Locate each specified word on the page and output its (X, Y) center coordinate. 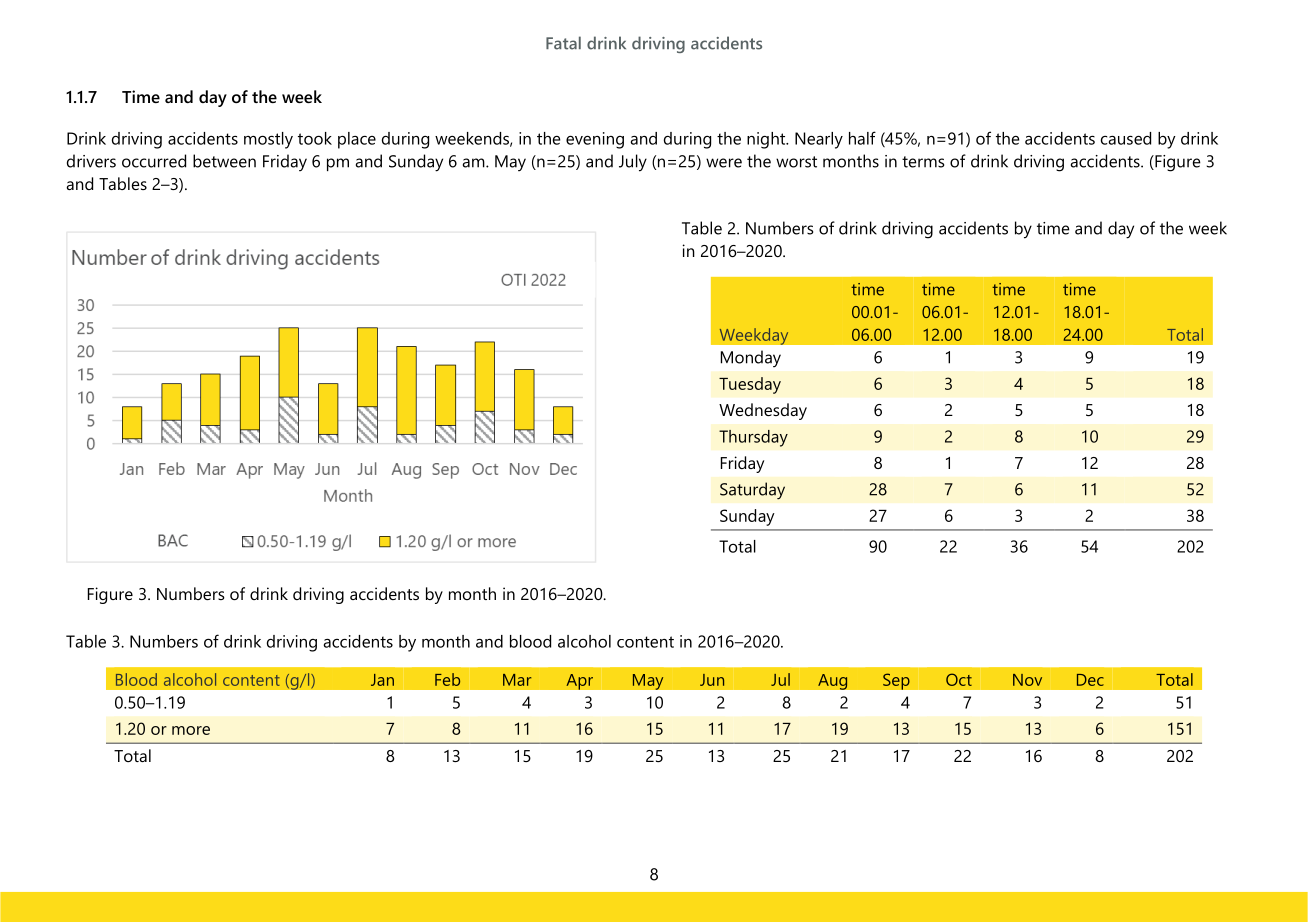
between (224, 161)
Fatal (563, 43)
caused (1126, 138)
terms (923, 162)
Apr (579, 682)
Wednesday (763, 411)
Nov (1027, 680)
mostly (268, 140)
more (191, 730)
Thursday (753, 438)
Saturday (752, 491)
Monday (751, 358)
